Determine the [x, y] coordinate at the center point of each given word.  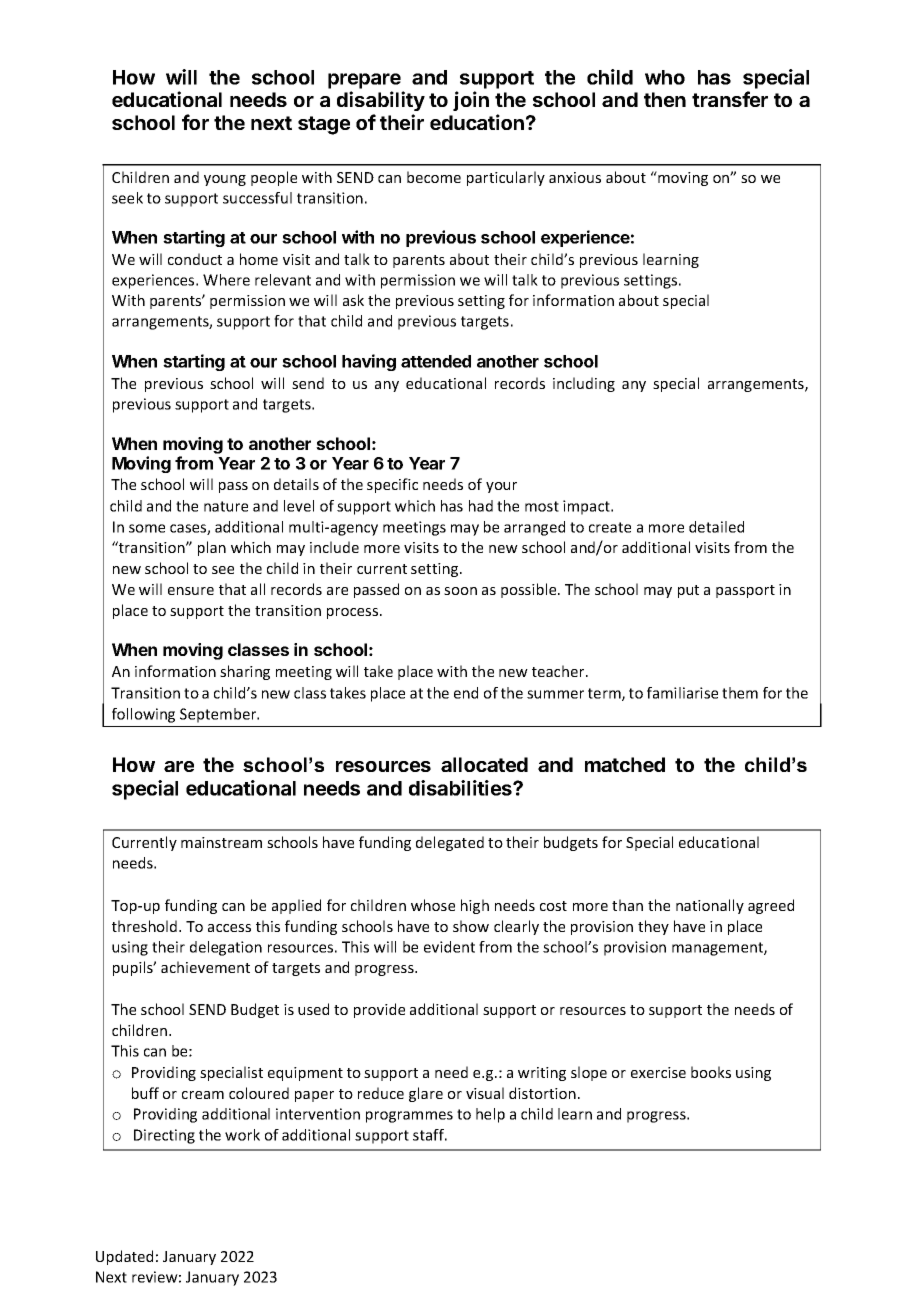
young [225, 180]
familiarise [682, 693]
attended [436, 361]
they [653, 927]
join [471, 101]
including [584, 384]
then [665, 99]
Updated [124, 1257]
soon [460, 591]
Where [226, 280]
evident [449, 947]
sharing [245, 672]
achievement [205, 967]
